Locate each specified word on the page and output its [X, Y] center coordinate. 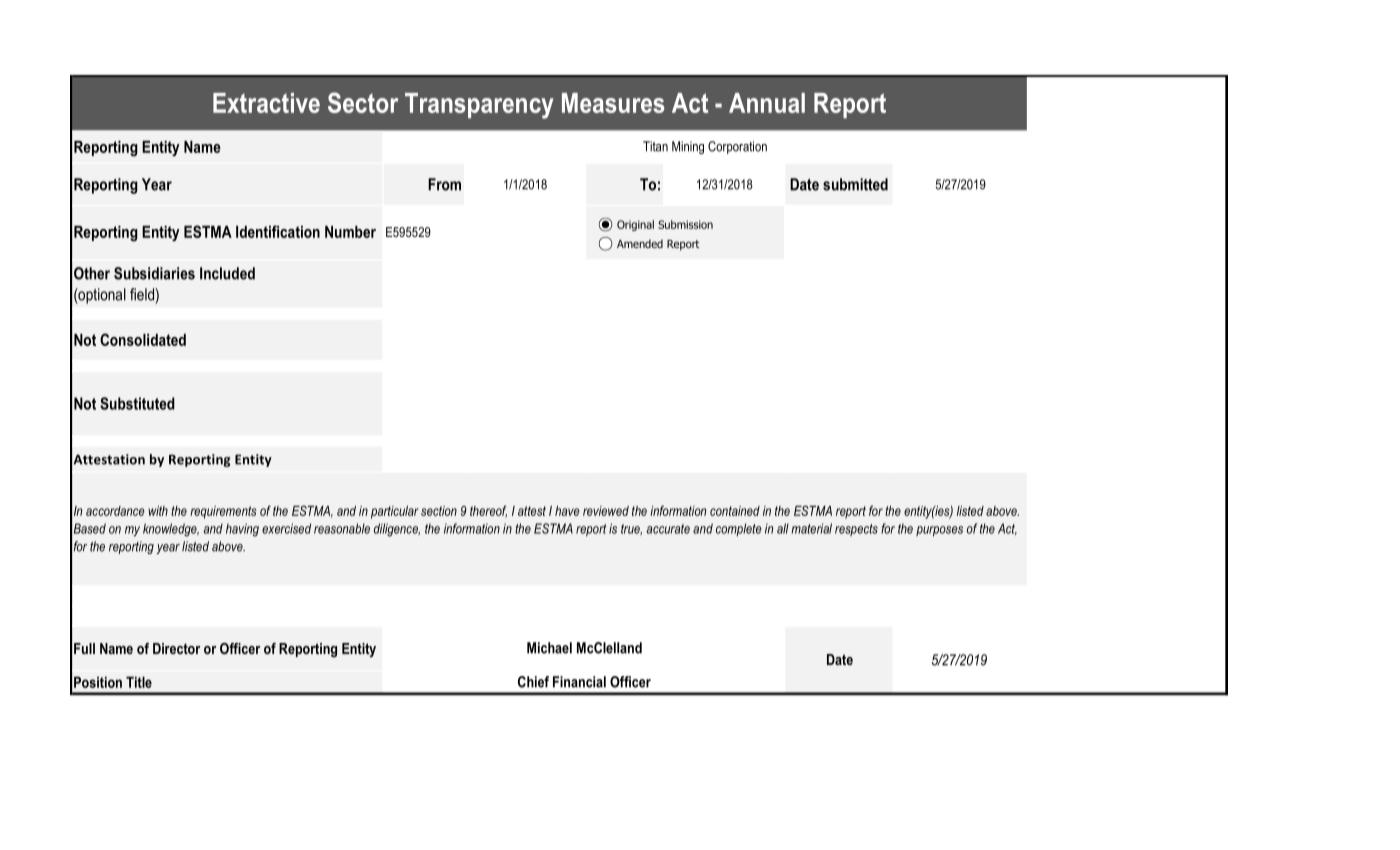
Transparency [479, 106]
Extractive [266, 103]
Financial [579, 682]
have [567, 511]
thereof [488, 511]
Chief [533, 682]
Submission [685, 224]
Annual [767, 103]
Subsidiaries [154, 273]
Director [176, 648]
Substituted [137, 403]
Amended [640, 243]
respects [856, 530]
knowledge [171, 530]
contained [735, 511]
